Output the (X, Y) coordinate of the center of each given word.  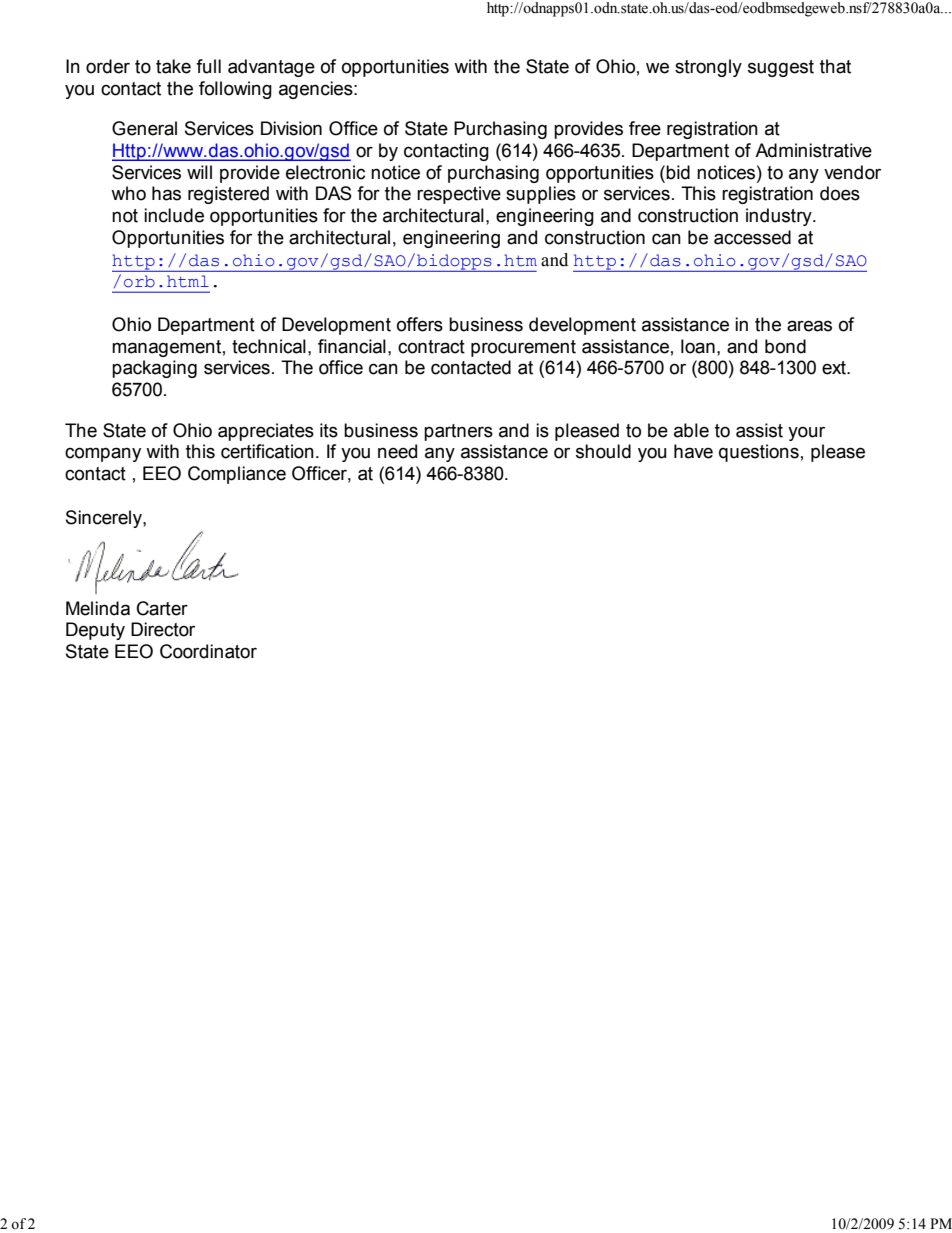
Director (163, 629)
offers (420, 324)
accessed (752, 237)
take (173, 66)
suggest (781, 68)
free (645, 128)
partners (458, 432)
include (174, 215)
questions (759, 453)
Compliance (237, 475)
